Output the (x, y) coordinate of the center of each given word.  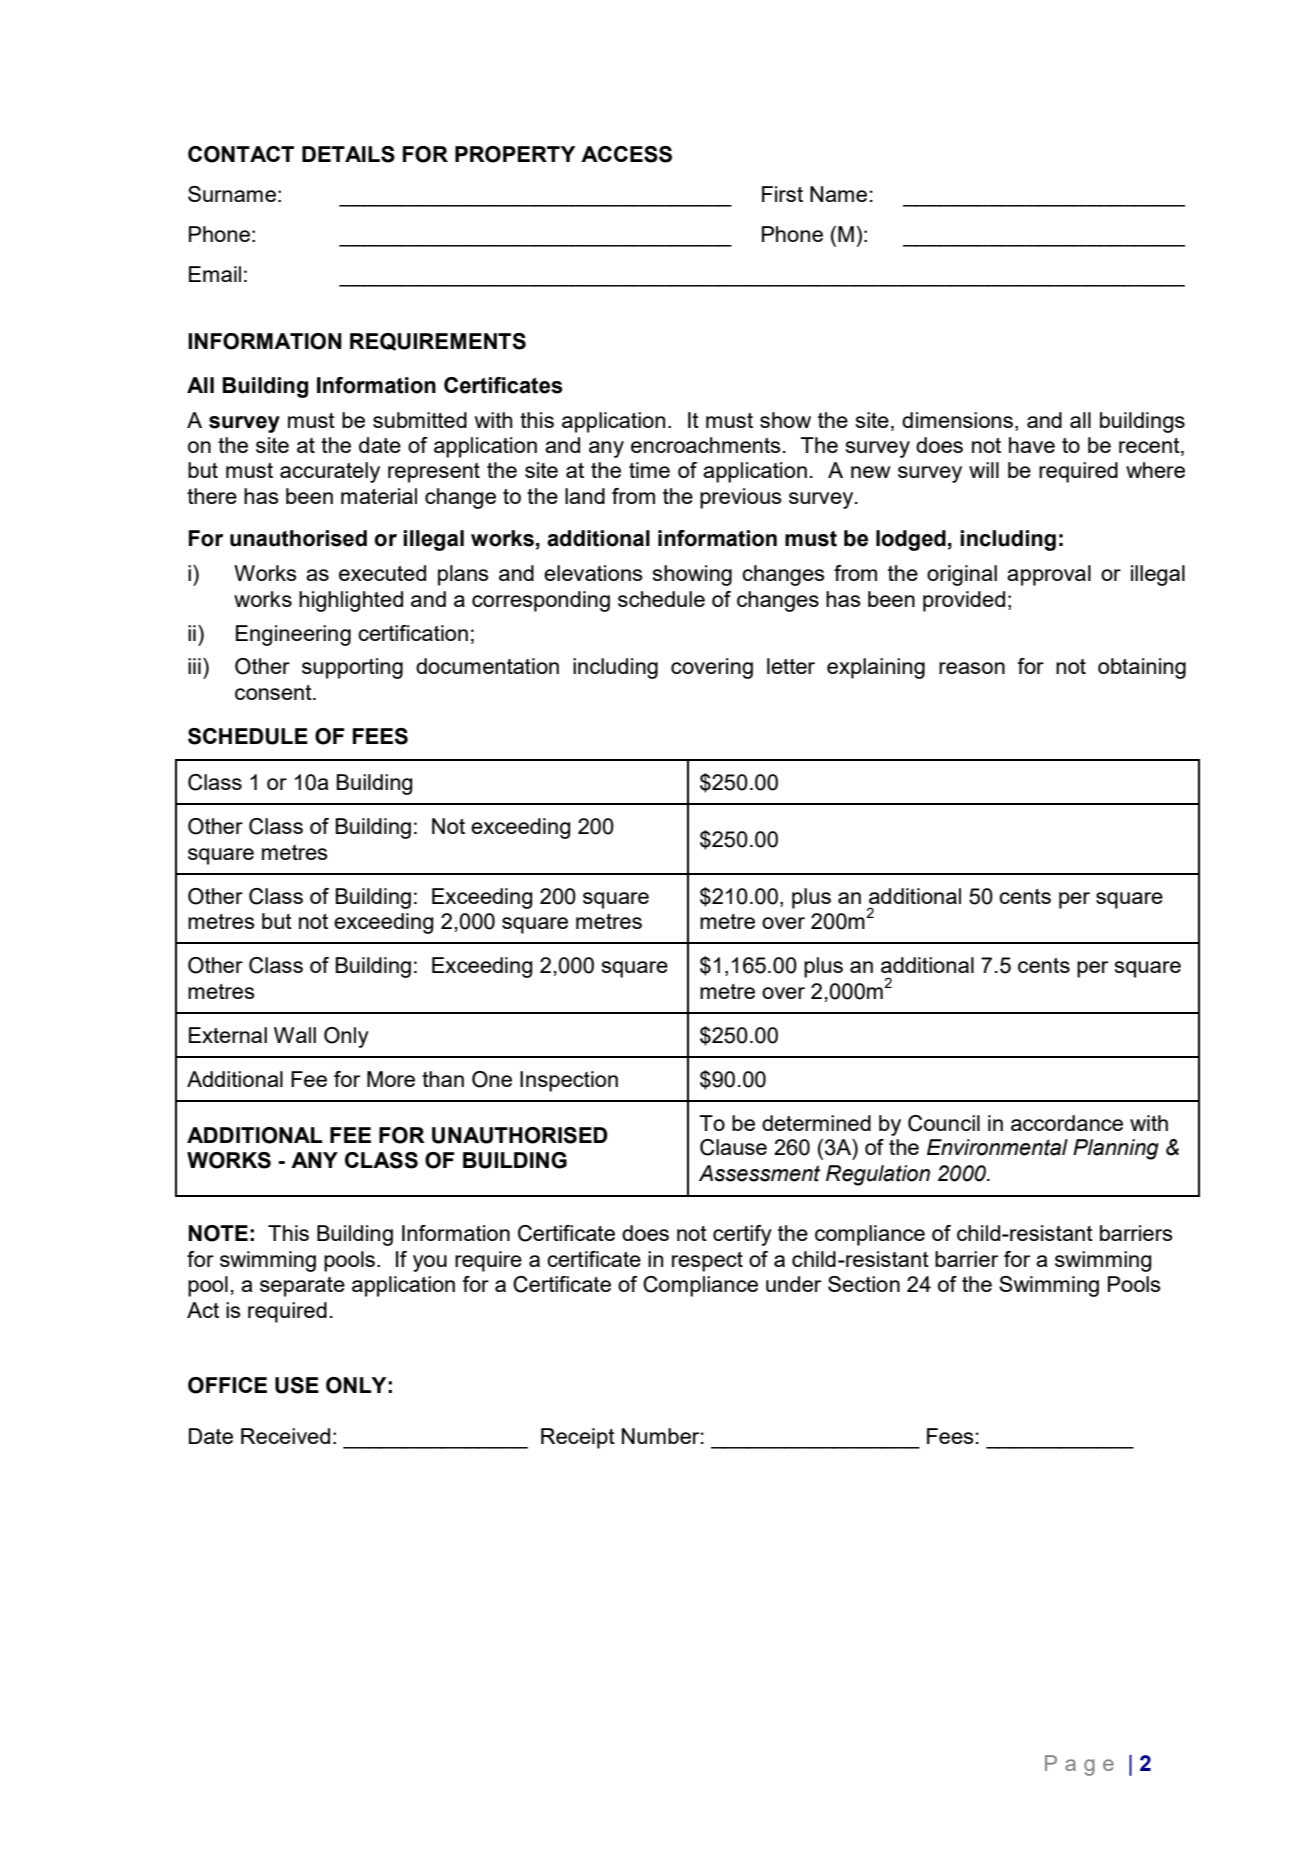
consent (274, 692)
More (391, 1079)
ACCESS (626, 154)
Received (285, 1436)
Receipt (578, 1438)
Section (864, 1284)
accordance (1067, 1123)
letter (791, 666)
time (649, 470)
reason (972, 668)
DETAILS (348, 154)
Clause (733, 1147)
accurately (330, 472)
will (984, 470)
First (782, 194)
